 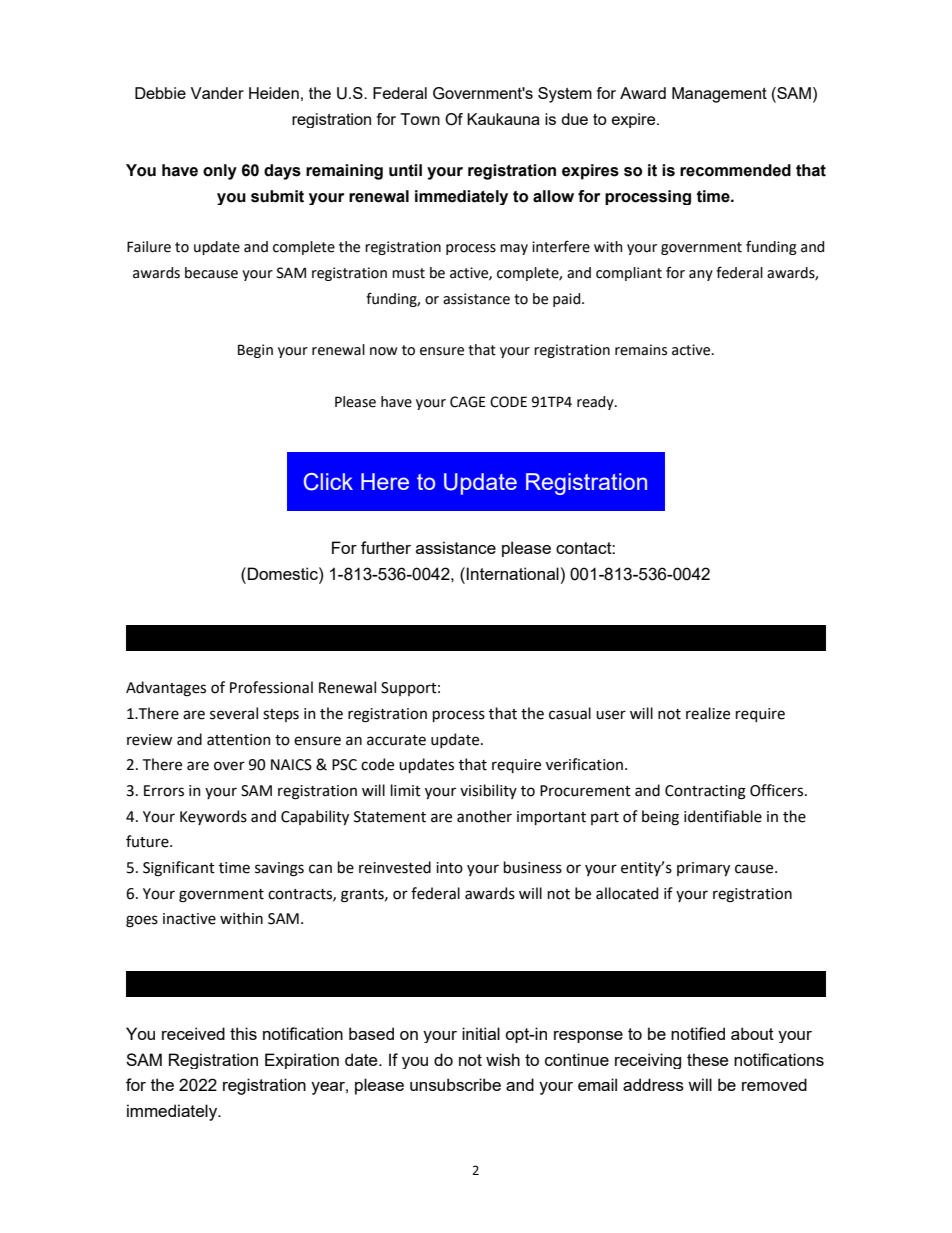 I want to click on Town, so click(x=420, y=119).
